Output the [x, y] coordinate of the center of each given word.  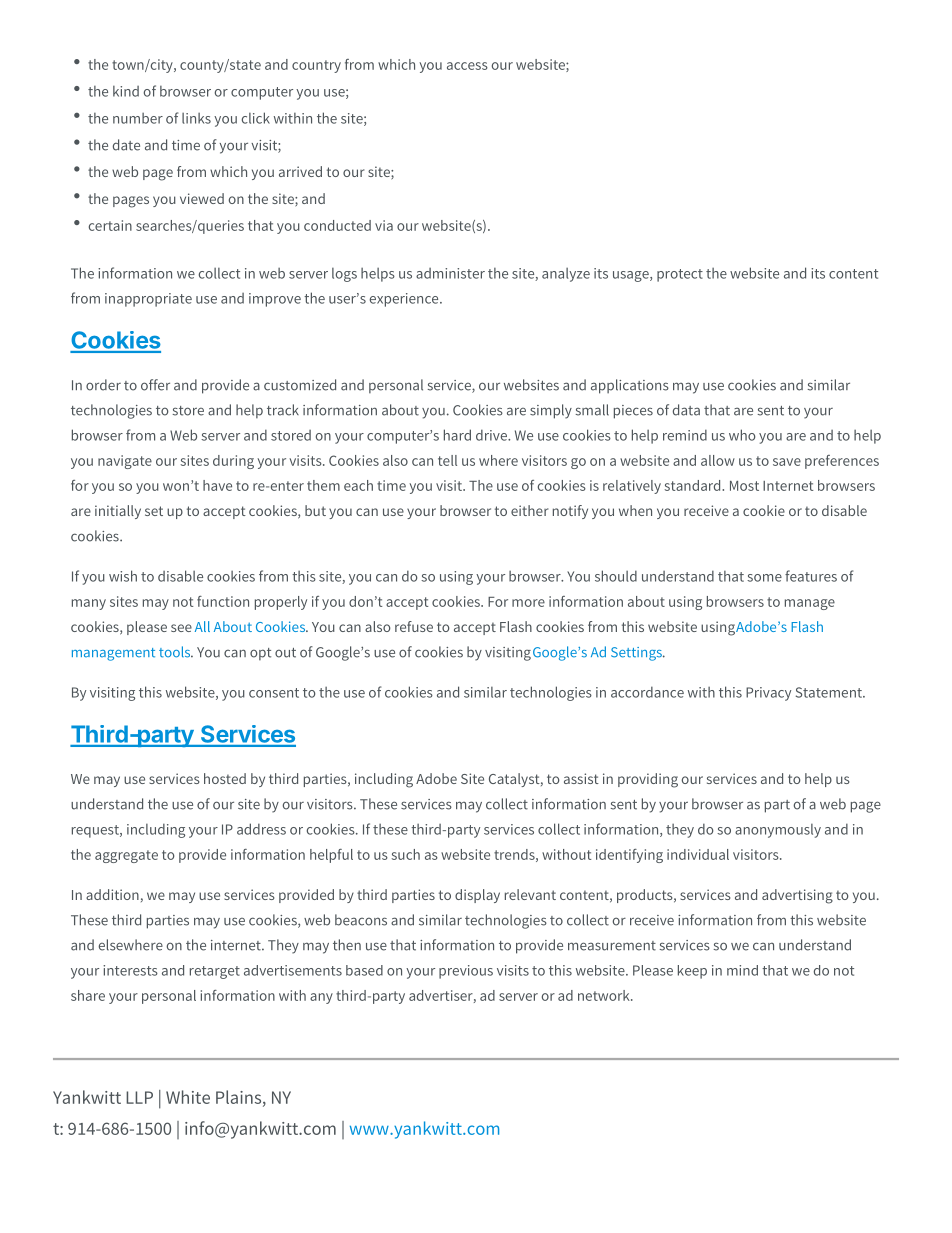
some [764, 578]
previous [466, 972]
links [196, 118]
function [223, 601]
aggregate [126, 856]
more [528, 603]
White [188, 1097]
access [467, 66]
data [686, 410]
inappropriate [148, 300]
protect [680, 275]
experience [405, 300]
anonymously [778, 831]
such [406, 854]
